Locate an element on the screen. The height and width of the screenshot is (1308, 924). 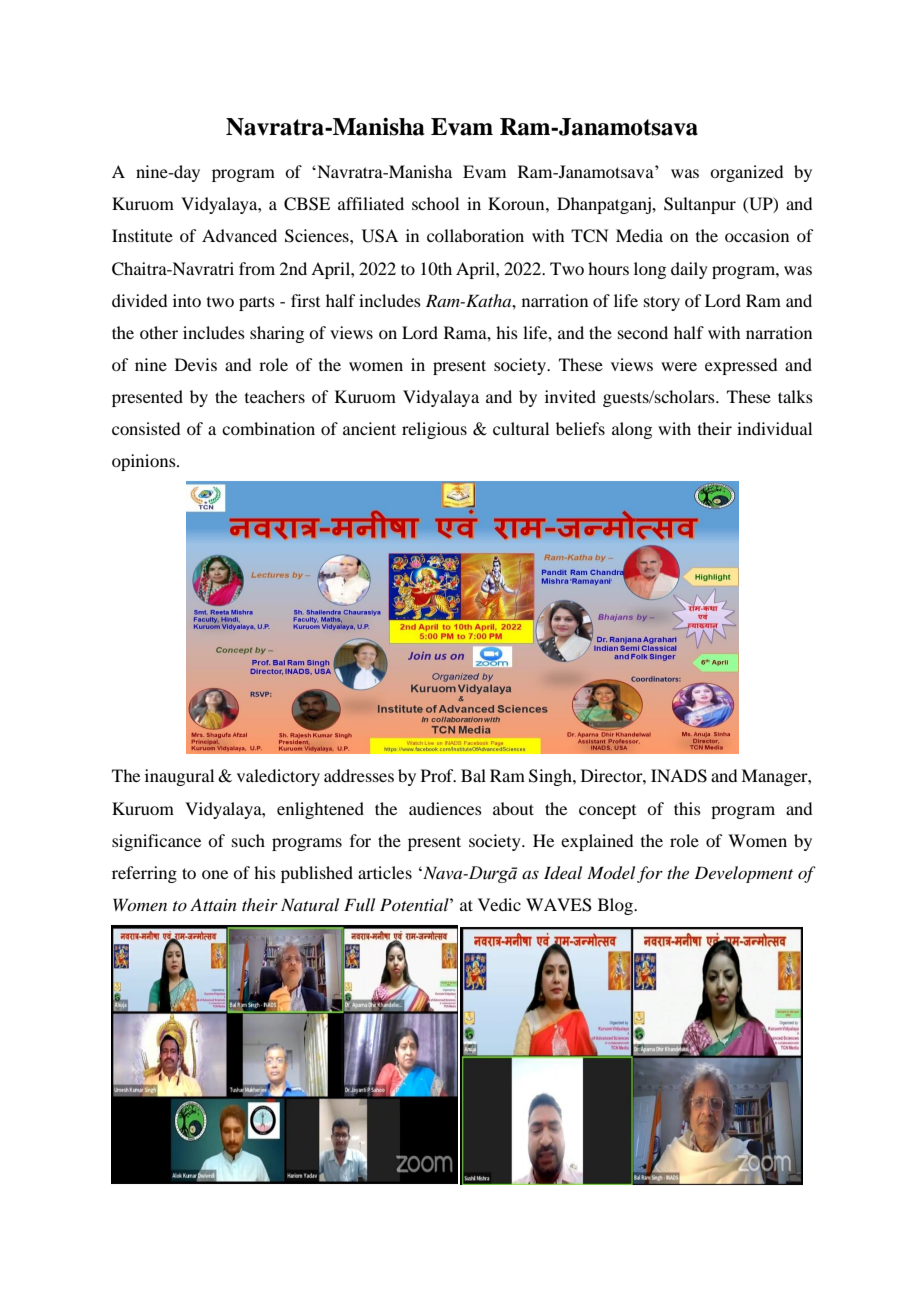
expressed is located at coordinates (741, 366).
